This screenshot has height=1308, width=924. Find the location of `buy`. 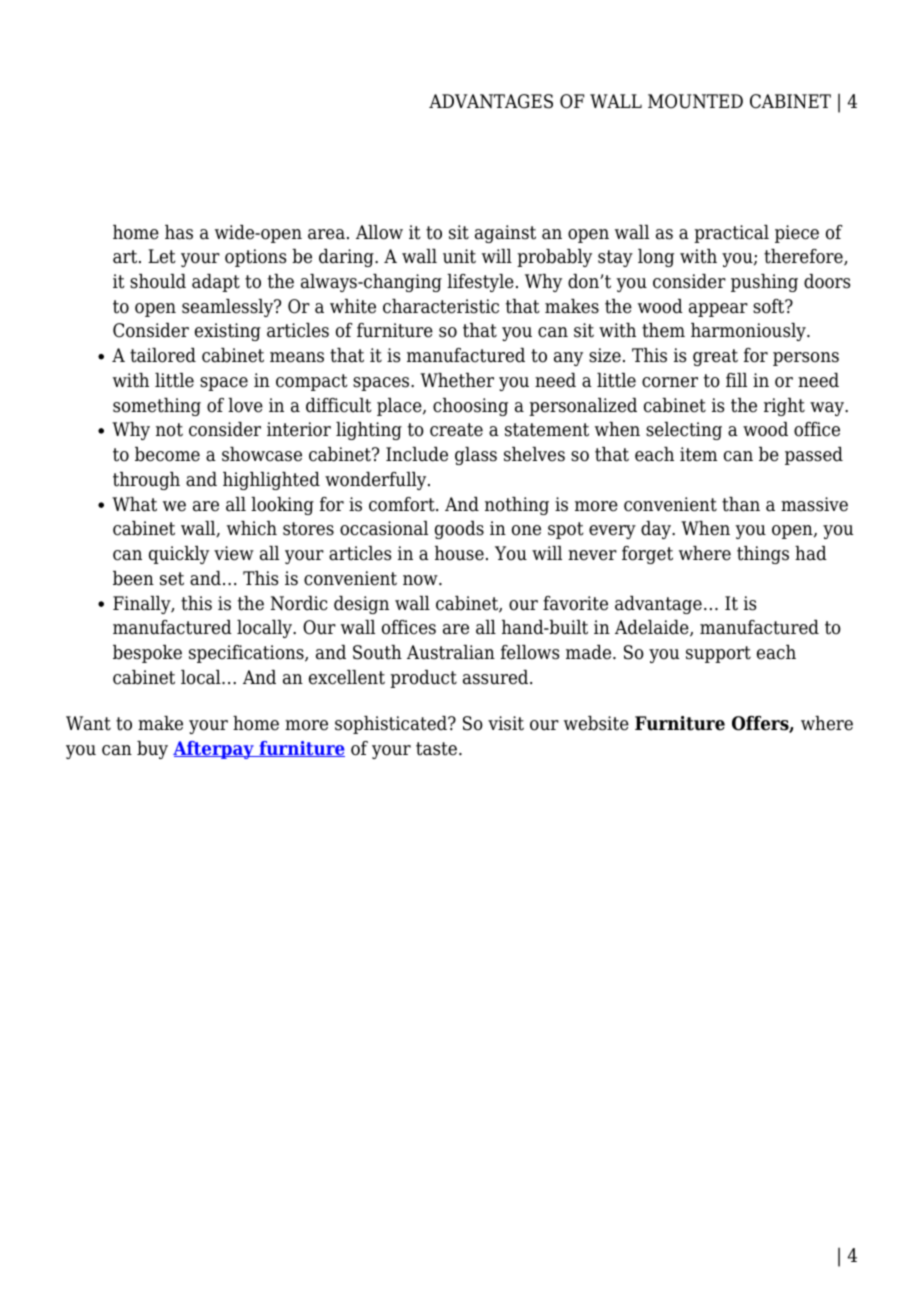

buy is located at coordinates (152, 750).
